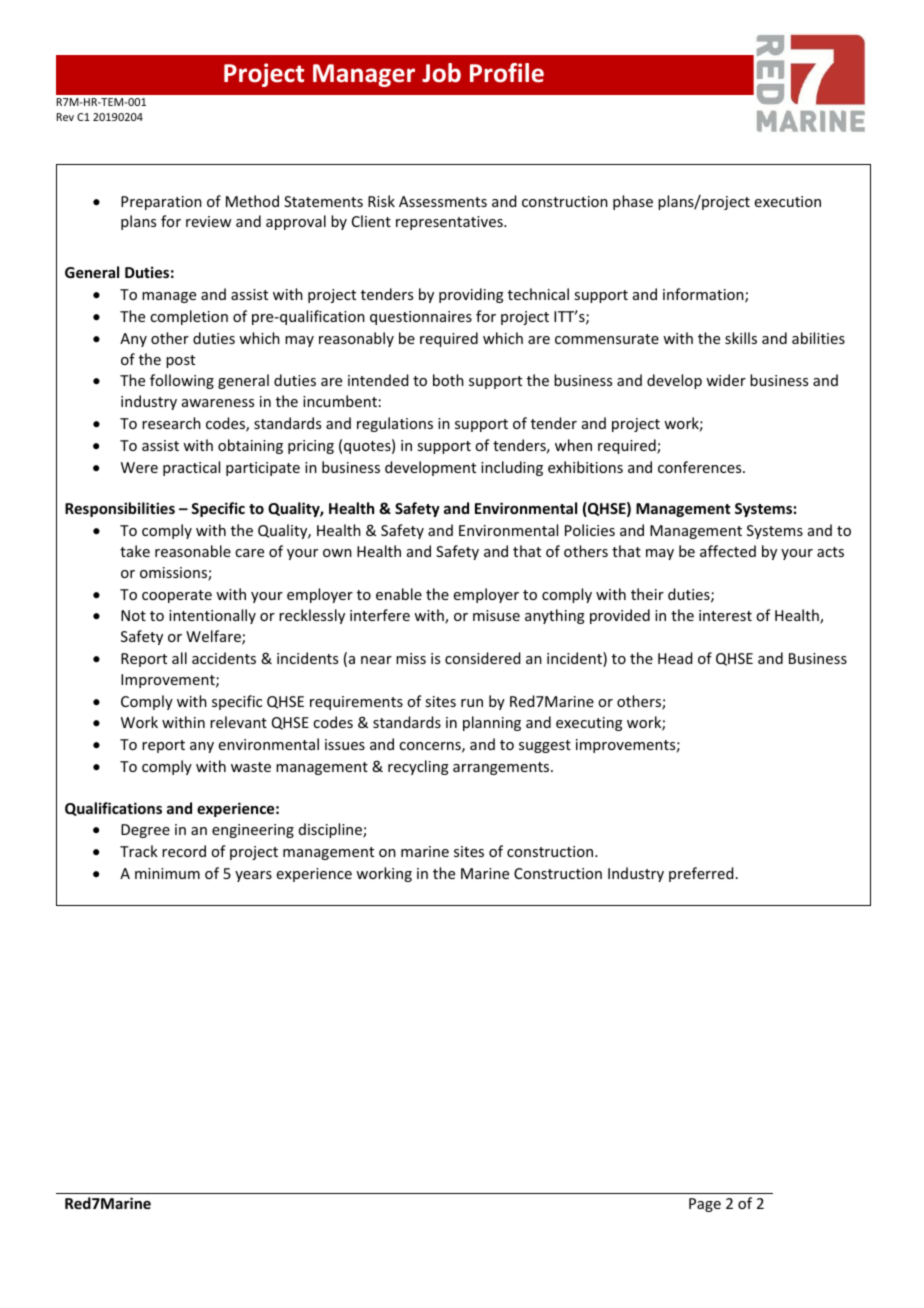  What do you see at coordinates (741, 338) in the page?
I see `skills` at bounding box center [741, 338].
